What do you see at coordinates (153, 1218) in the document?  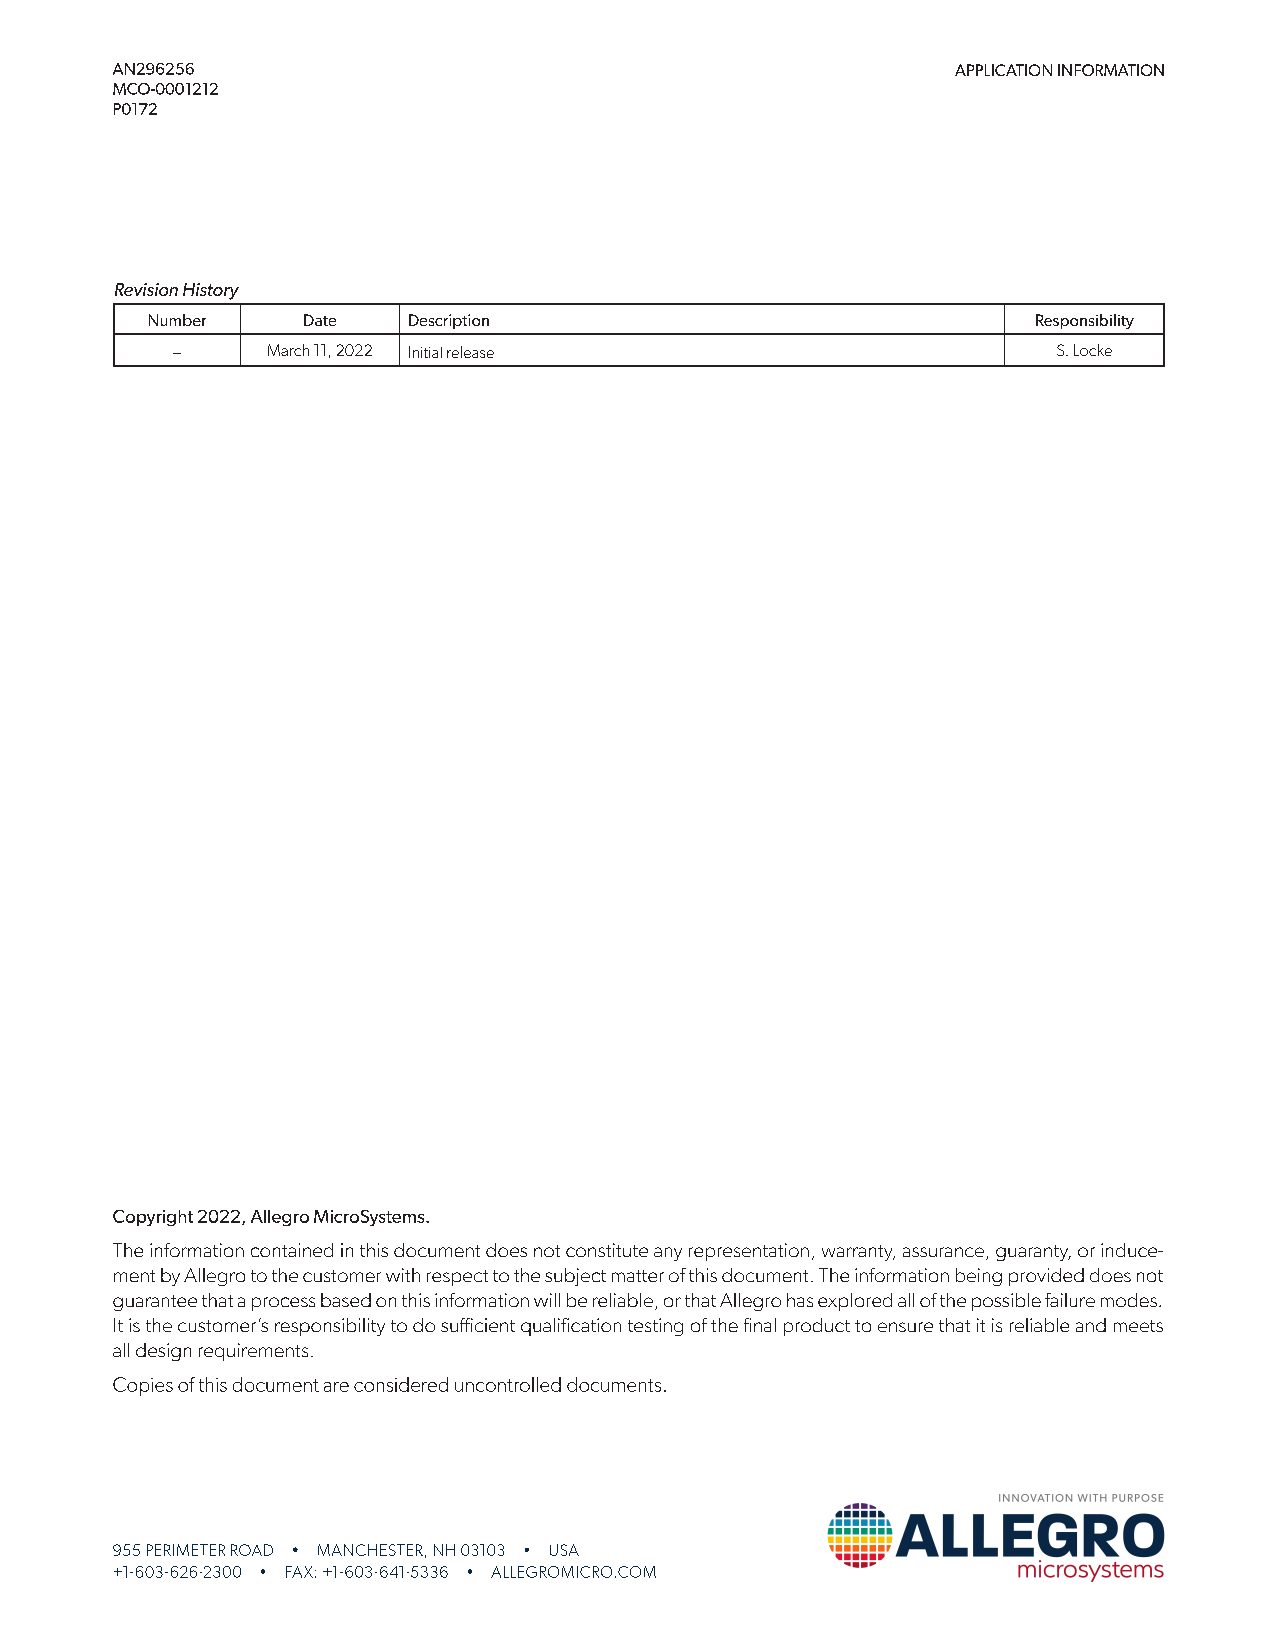 I see `Copyright` at bounding box center [153, 1218].
